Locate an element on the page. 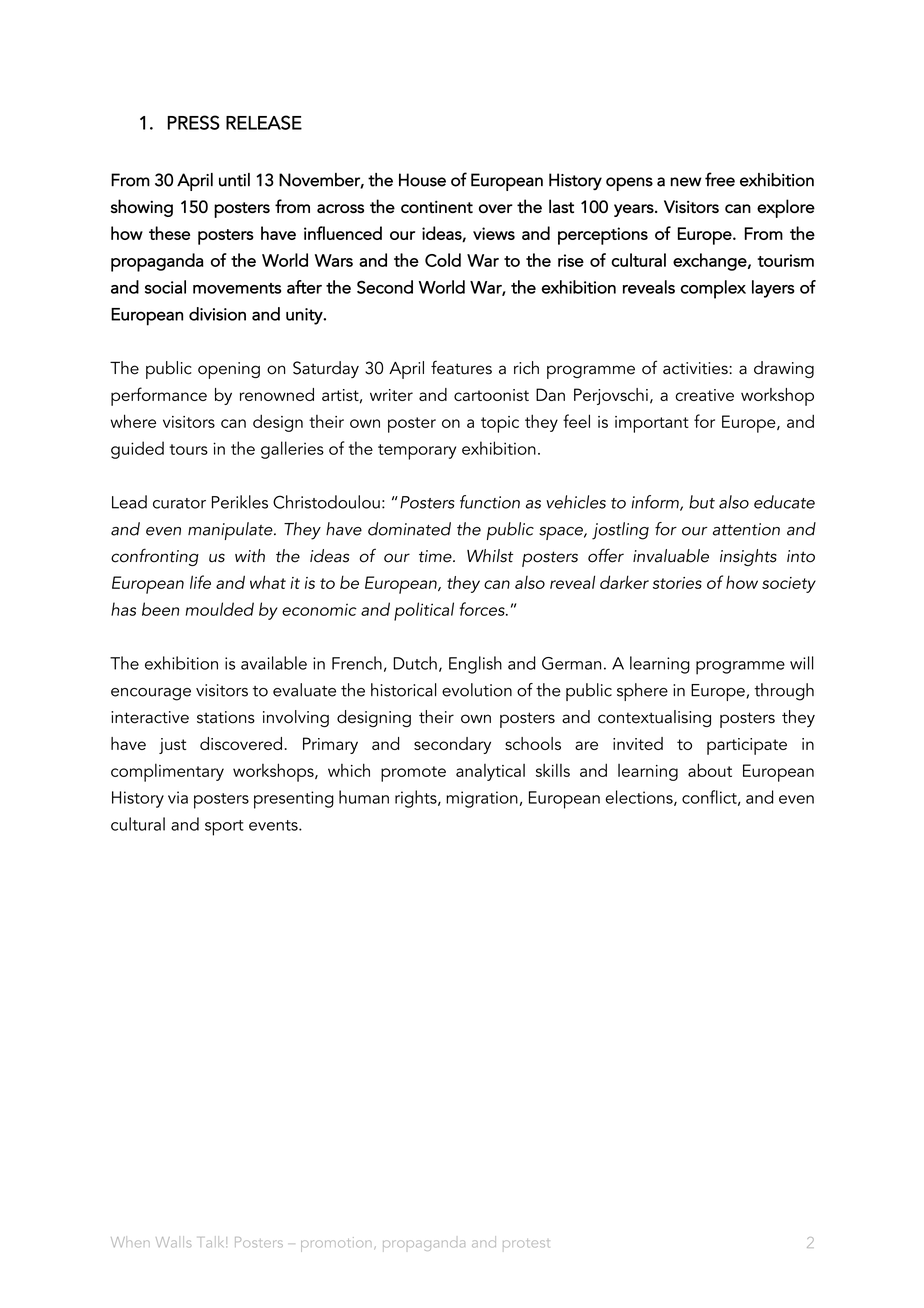  House is located at coordinates (422, 180).
